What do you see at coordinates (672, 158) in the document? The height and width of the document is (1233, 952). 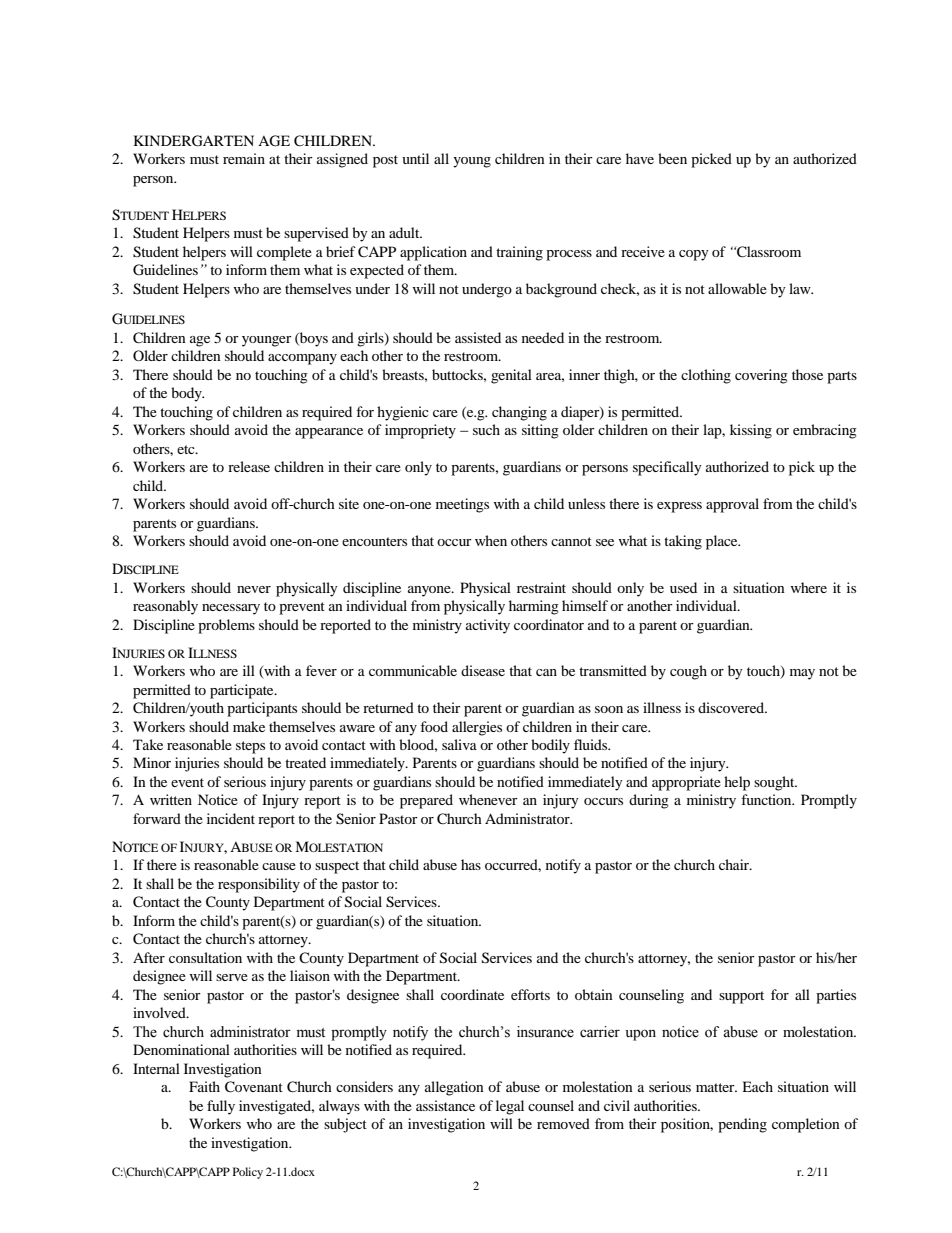 I see `been` at bounding box center [672, 158].
